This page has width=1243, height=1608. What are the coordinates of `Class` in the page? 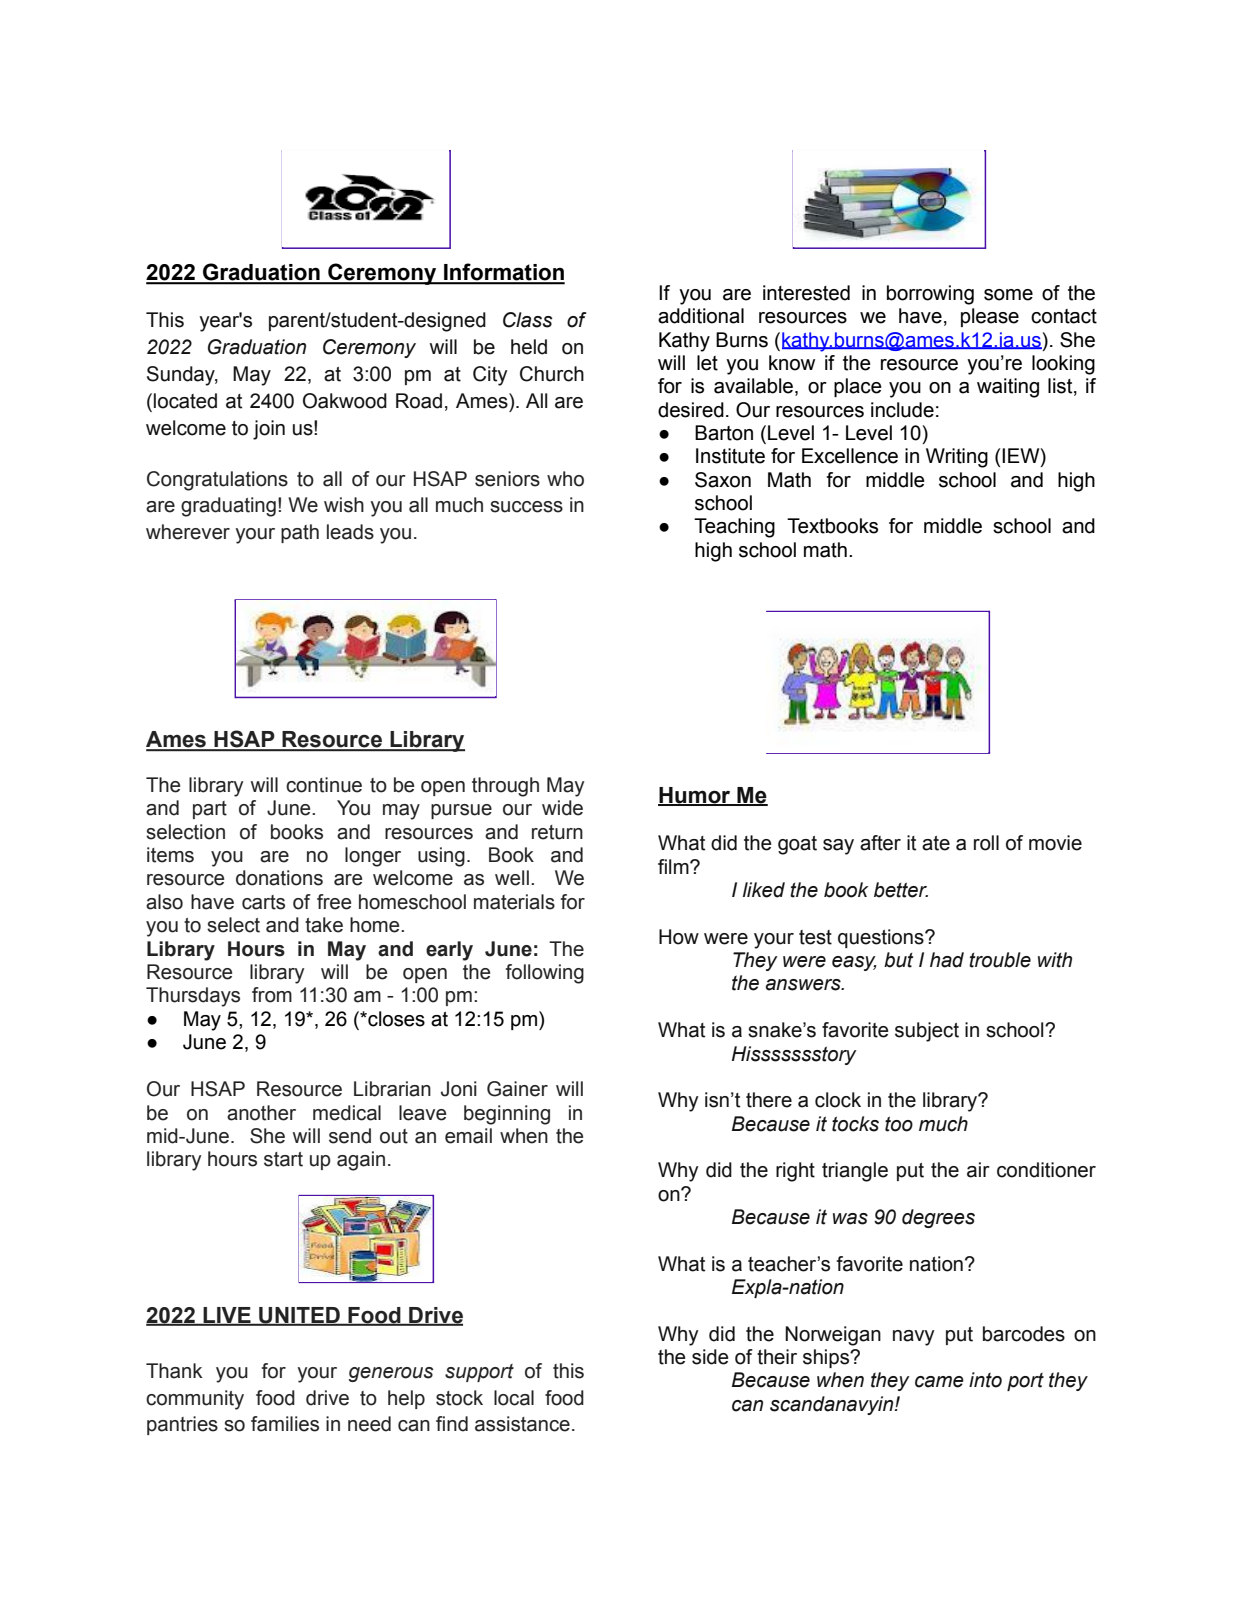 It's located at (528, 320).
